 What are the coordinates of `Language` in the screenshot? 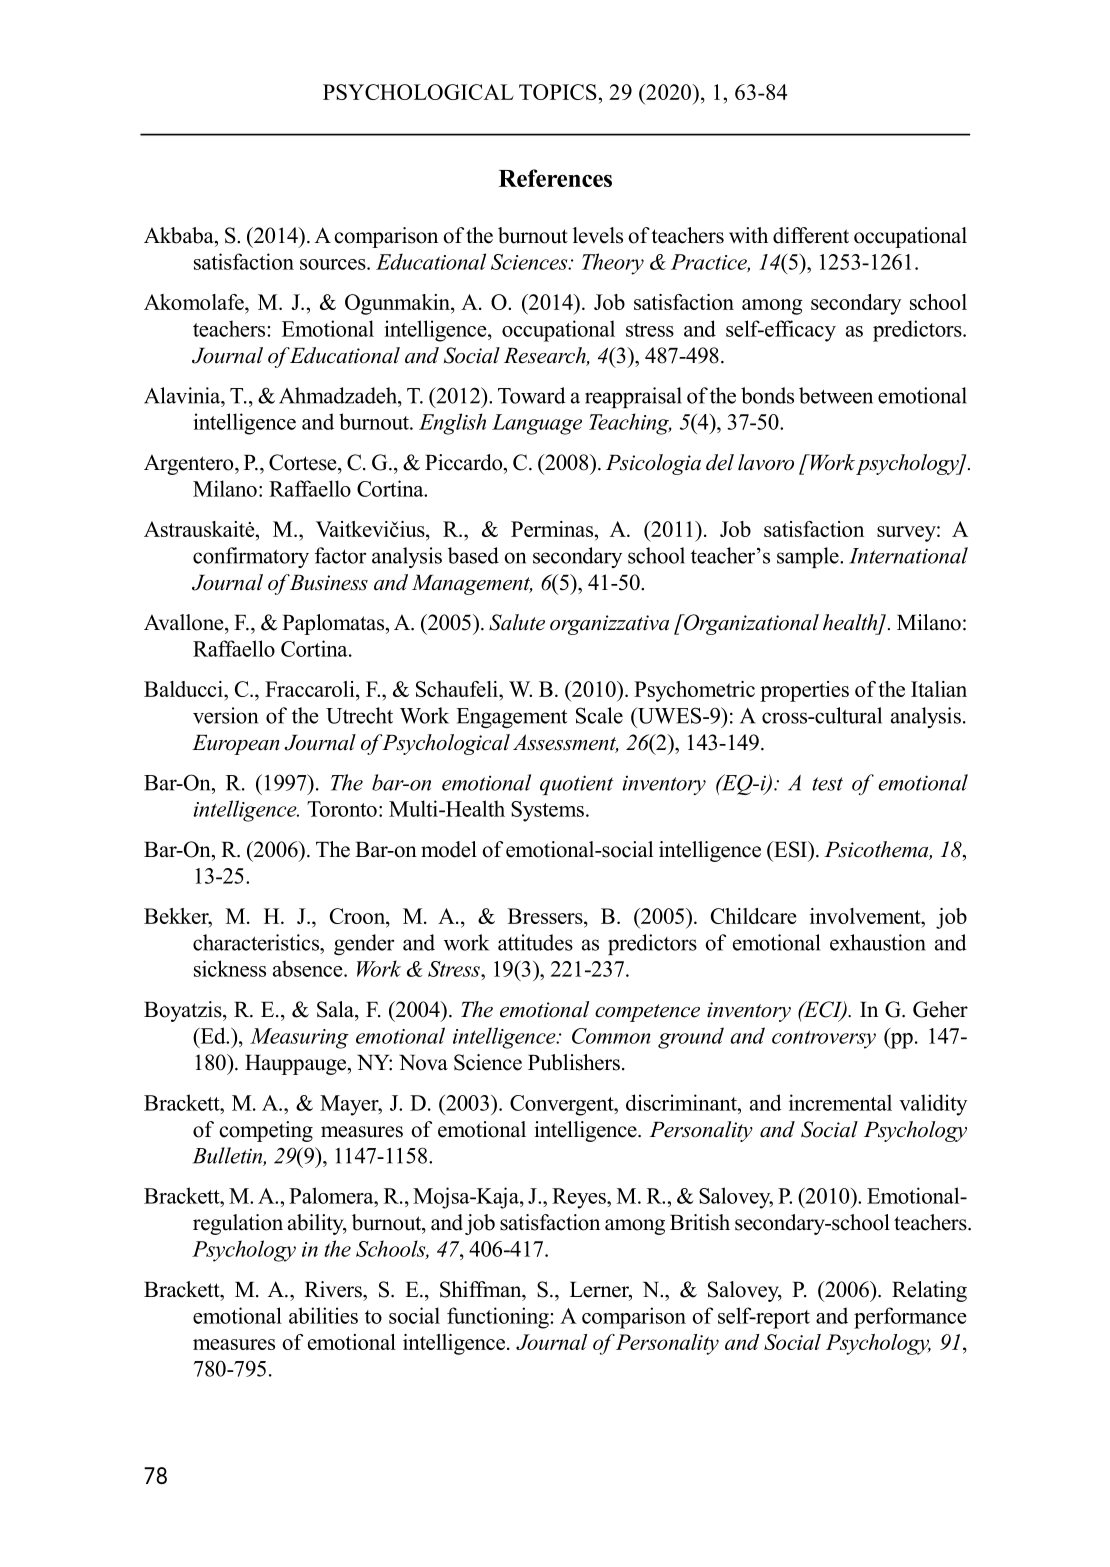 It's located at (537, 424).
